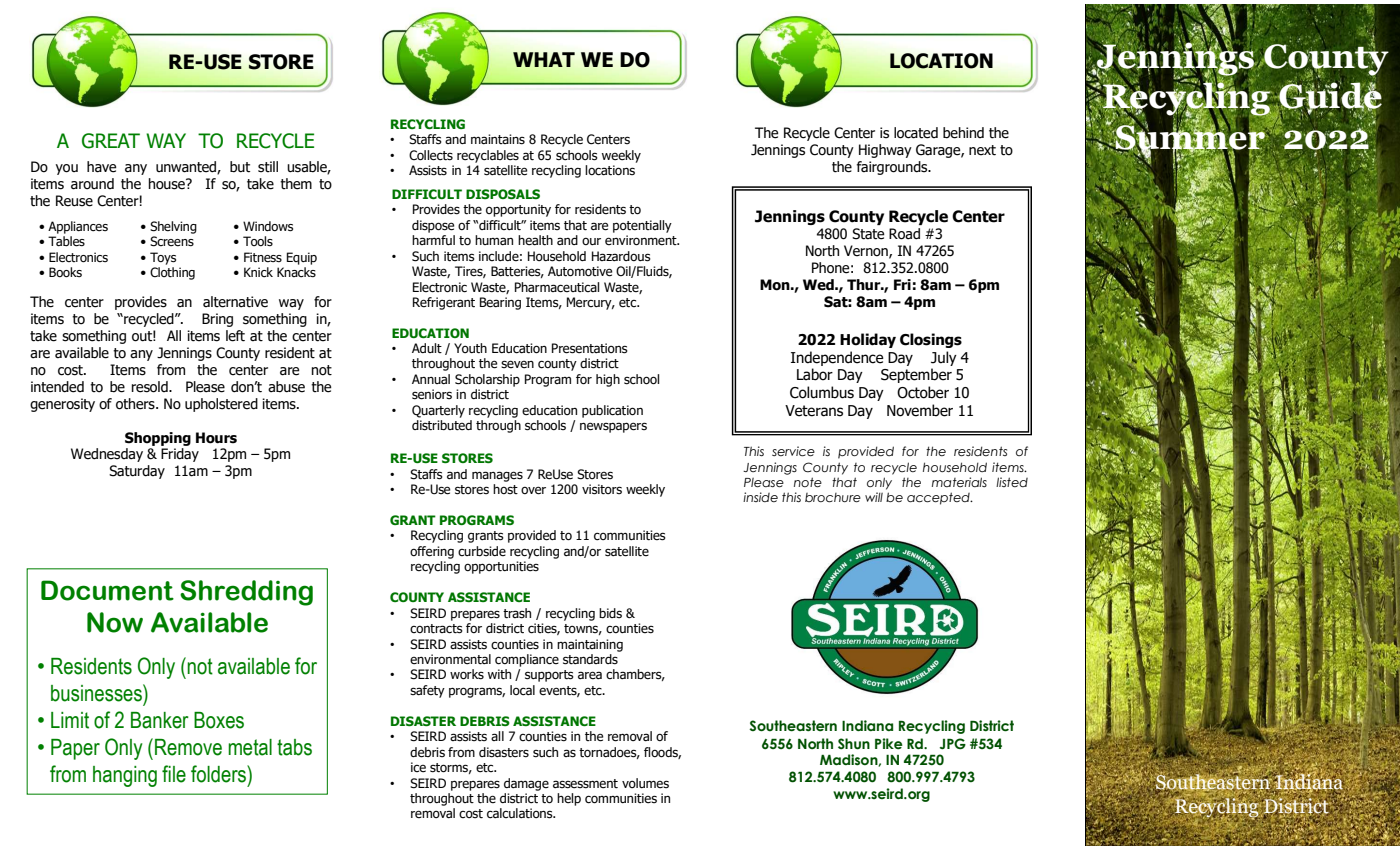 The image size is (1400, 850). Describe the element at coordinates (163, 258) in the screenshot. I see `Toys` at that location.
